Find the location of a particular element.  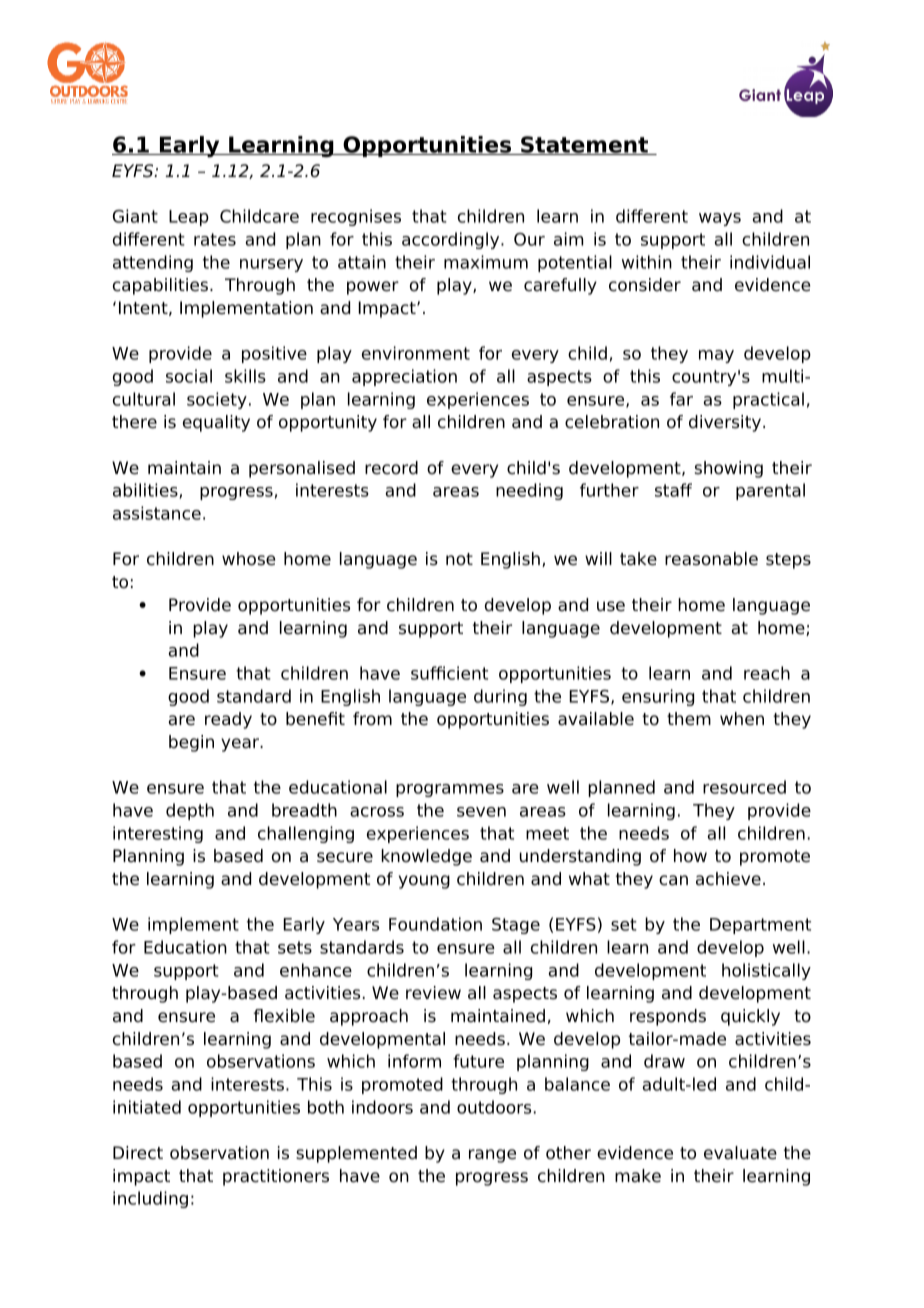

evaluate is located at coordinates (740, 1153).
